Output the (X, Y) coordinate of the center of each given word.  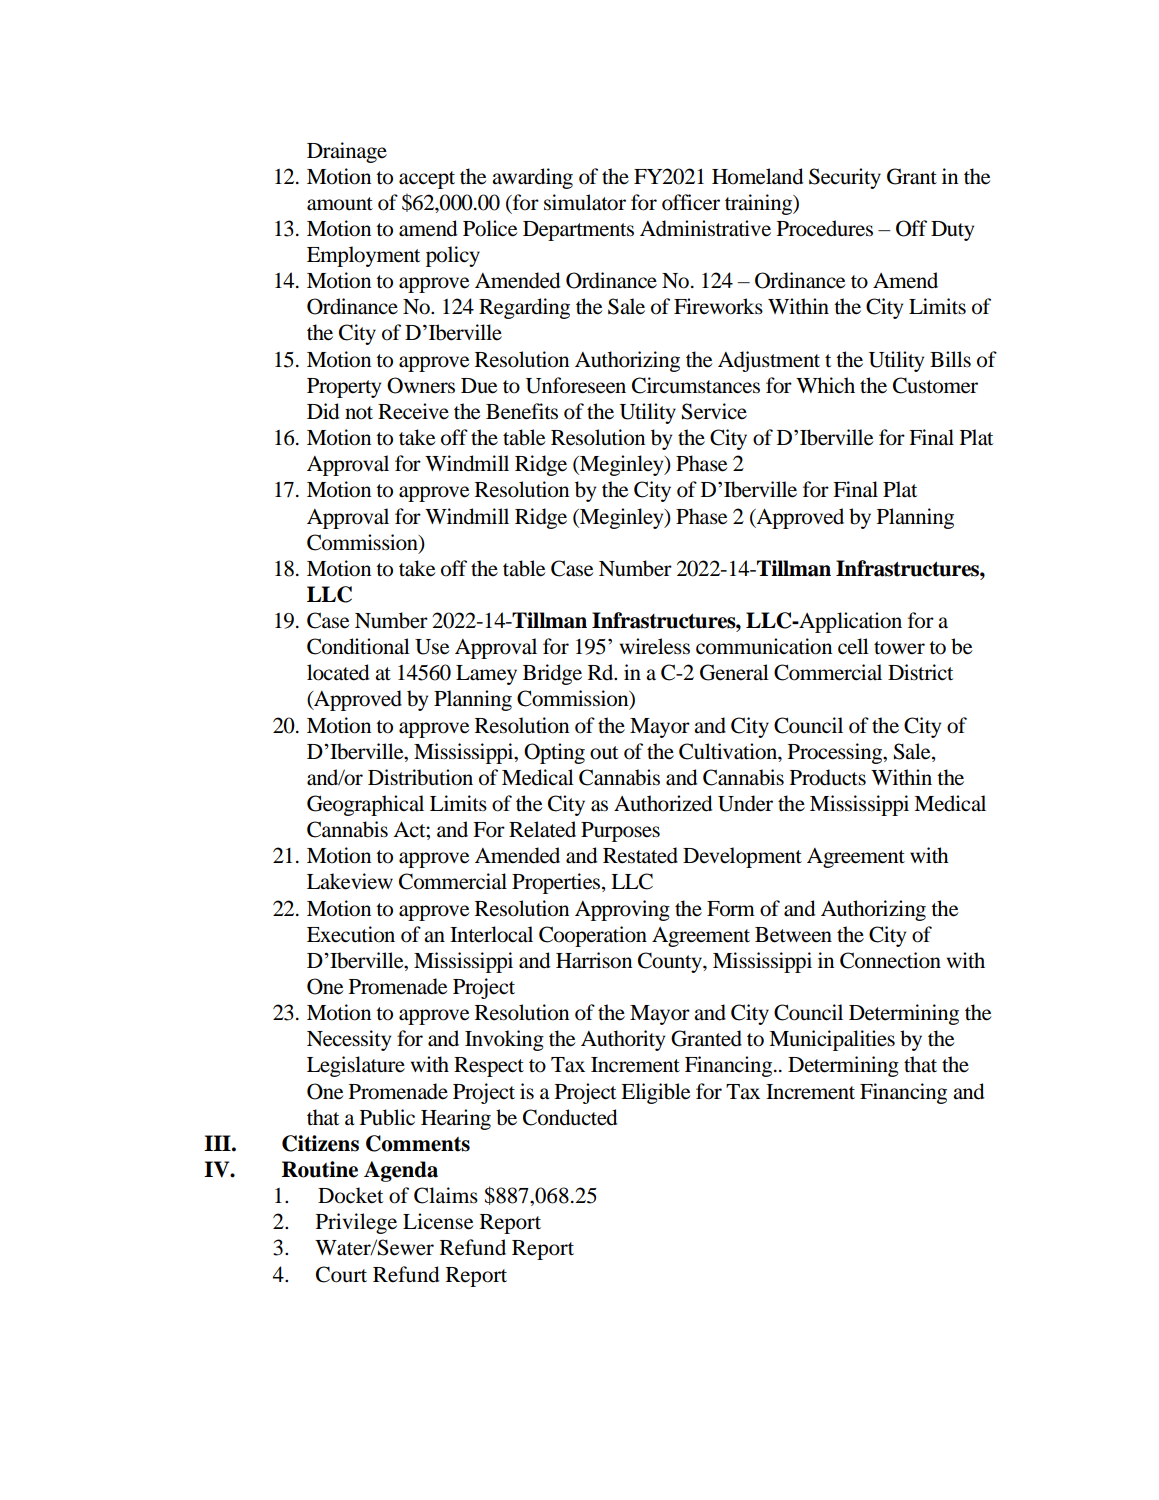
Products (828, 777)
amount (340, 204)
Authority (623, 1040)
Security (845, 178)
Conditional (358, 646)
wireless (655, 646)
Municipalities (832, 1040)
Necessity (349, 1040)
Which (825, 385)
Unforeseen (576, 385)
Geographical (365, 805)
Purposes (620, 832)
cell (853, 646)
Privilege (356, 1223)
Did (323, 411)
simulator (585, 202)
